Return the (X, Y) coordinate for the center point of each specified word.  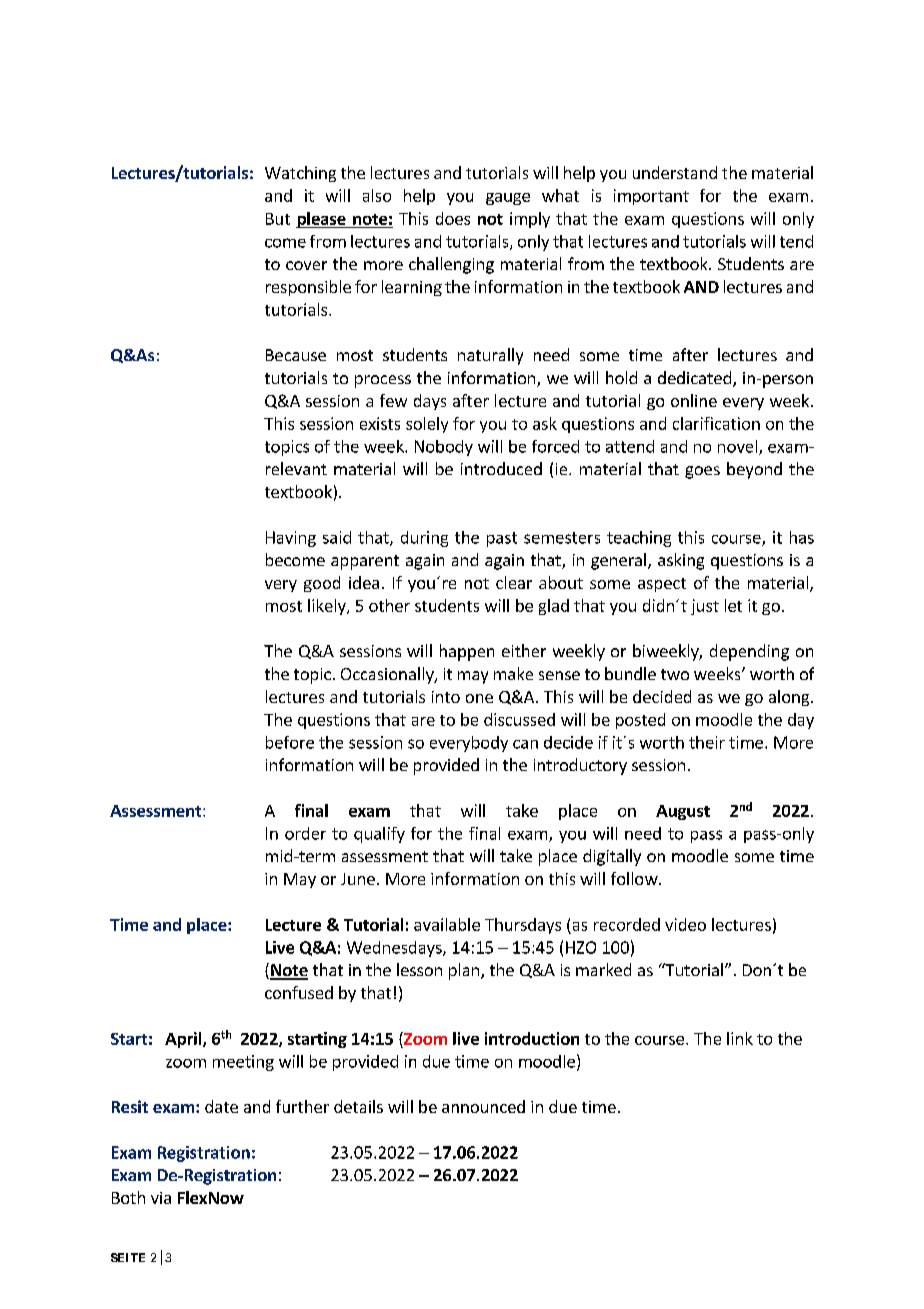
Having (291, 539)
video (685, 924)
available (447, 924)
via (161, 1198)
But (278, 219)
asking (681, 561)
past (502, 539)
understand (675, 172)
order (305, 833)
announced (483, 1106)
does (453, 218)
